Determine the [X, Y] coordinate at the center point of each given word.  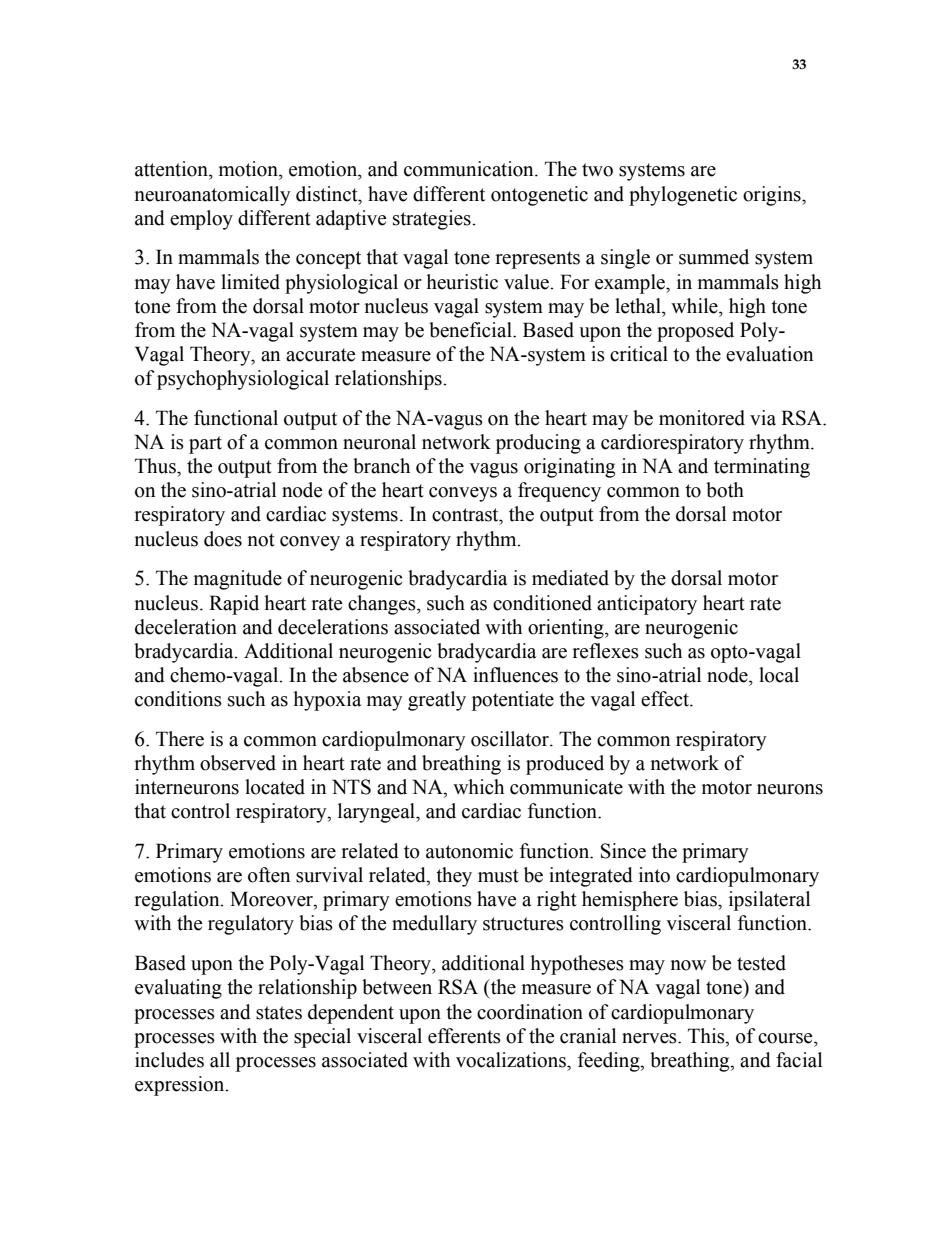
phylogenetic [683, 196]
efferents [464, 1036]
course [786, 1038]
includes [169, 1060]
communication [470, 169]
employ [201, 220]
